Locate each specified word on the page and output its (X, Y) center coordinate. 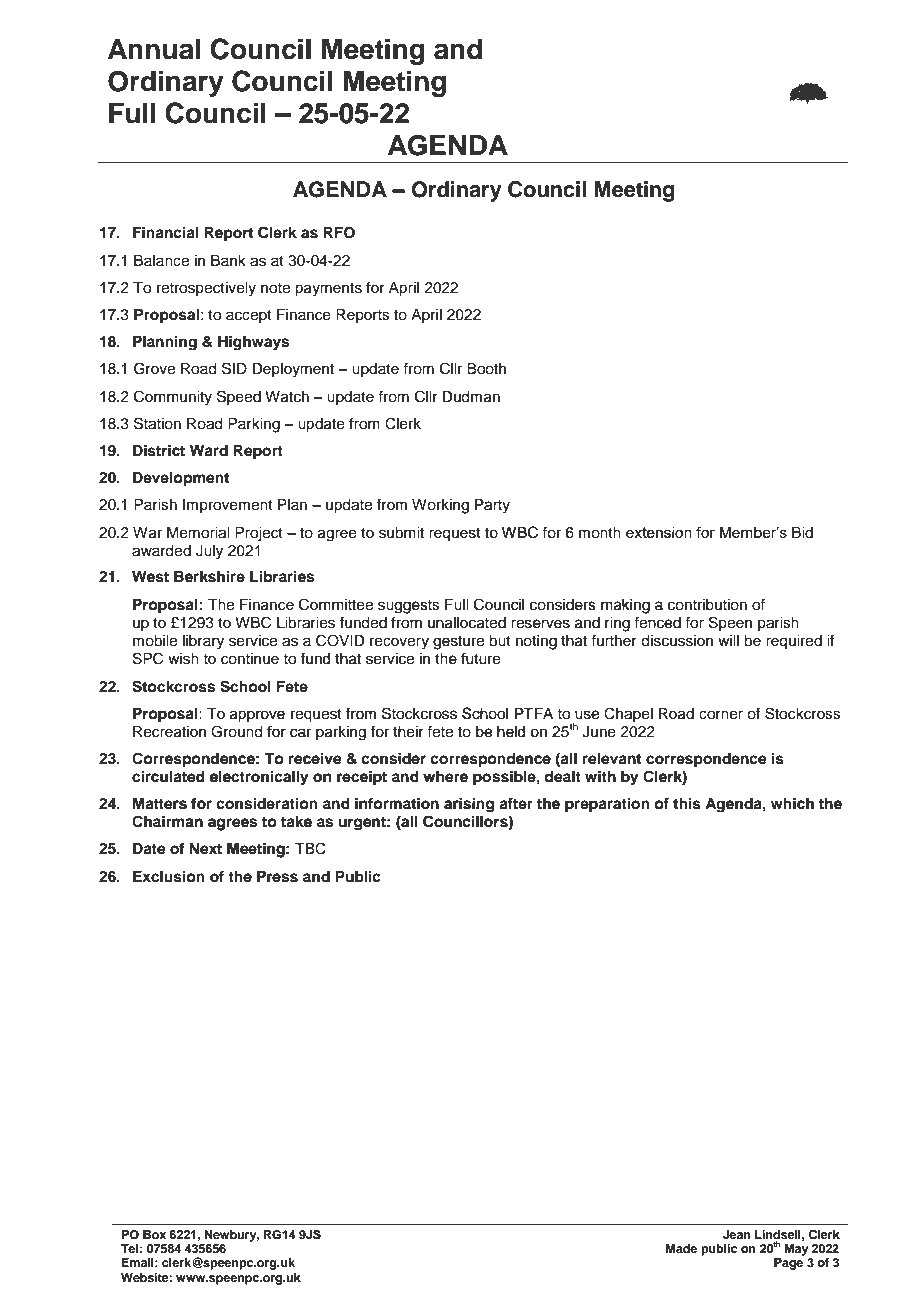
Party (492, 506)
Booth (486, 369)
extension (659, 532)
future (481, 658)
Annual (154, 49)
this (687, 803)
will (728, 640)
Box (154, 1234)
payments (328, 290)
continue (250, 659)
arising (469, 805)
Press (277, 876)
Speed (239, 397)
